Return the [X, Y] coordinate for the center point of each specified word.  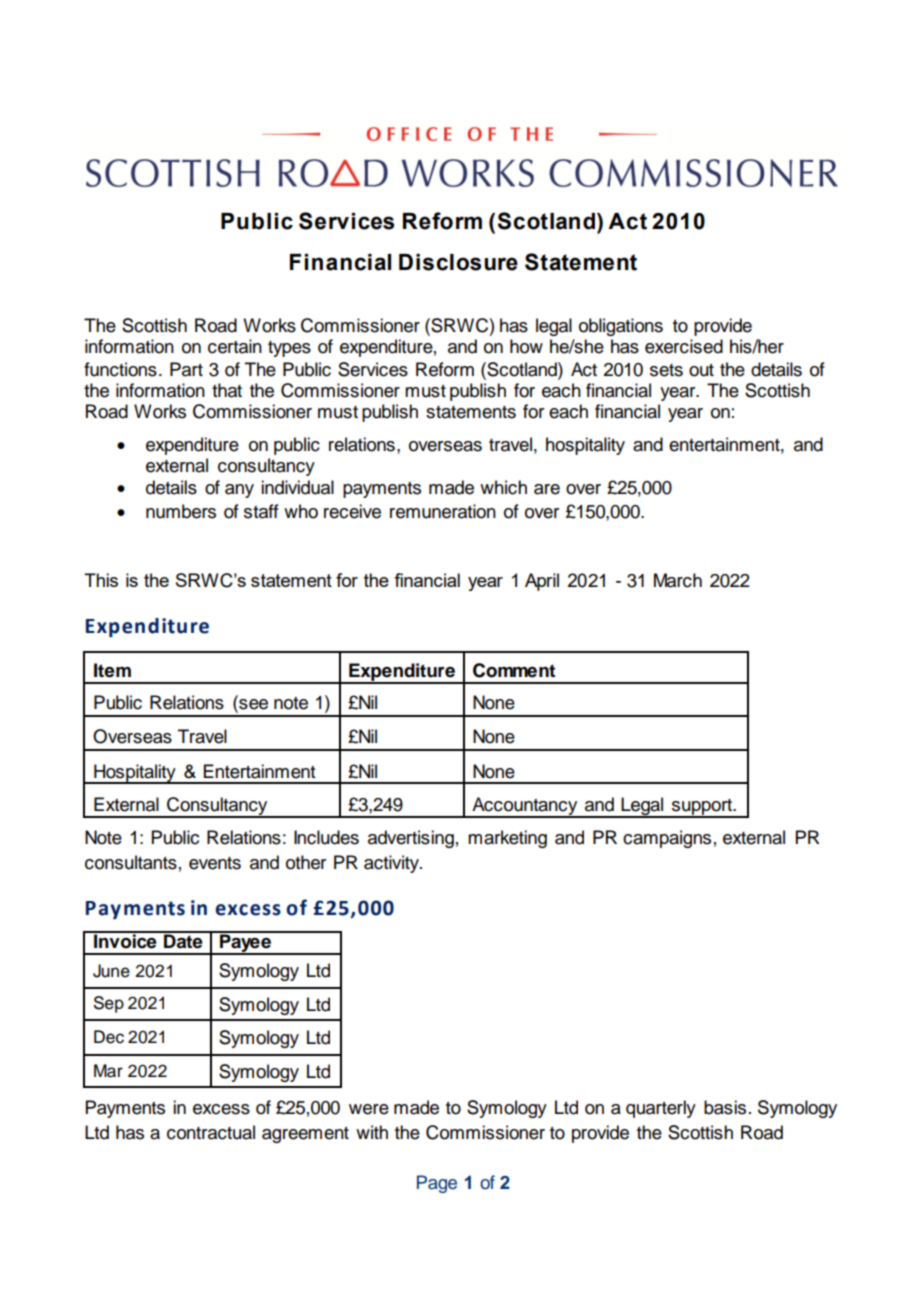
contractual [211, 1132]
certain [235, 346]
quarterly [661, 1109]
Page [437, 1184]
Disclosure [458, 262]
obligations [621, 327]
